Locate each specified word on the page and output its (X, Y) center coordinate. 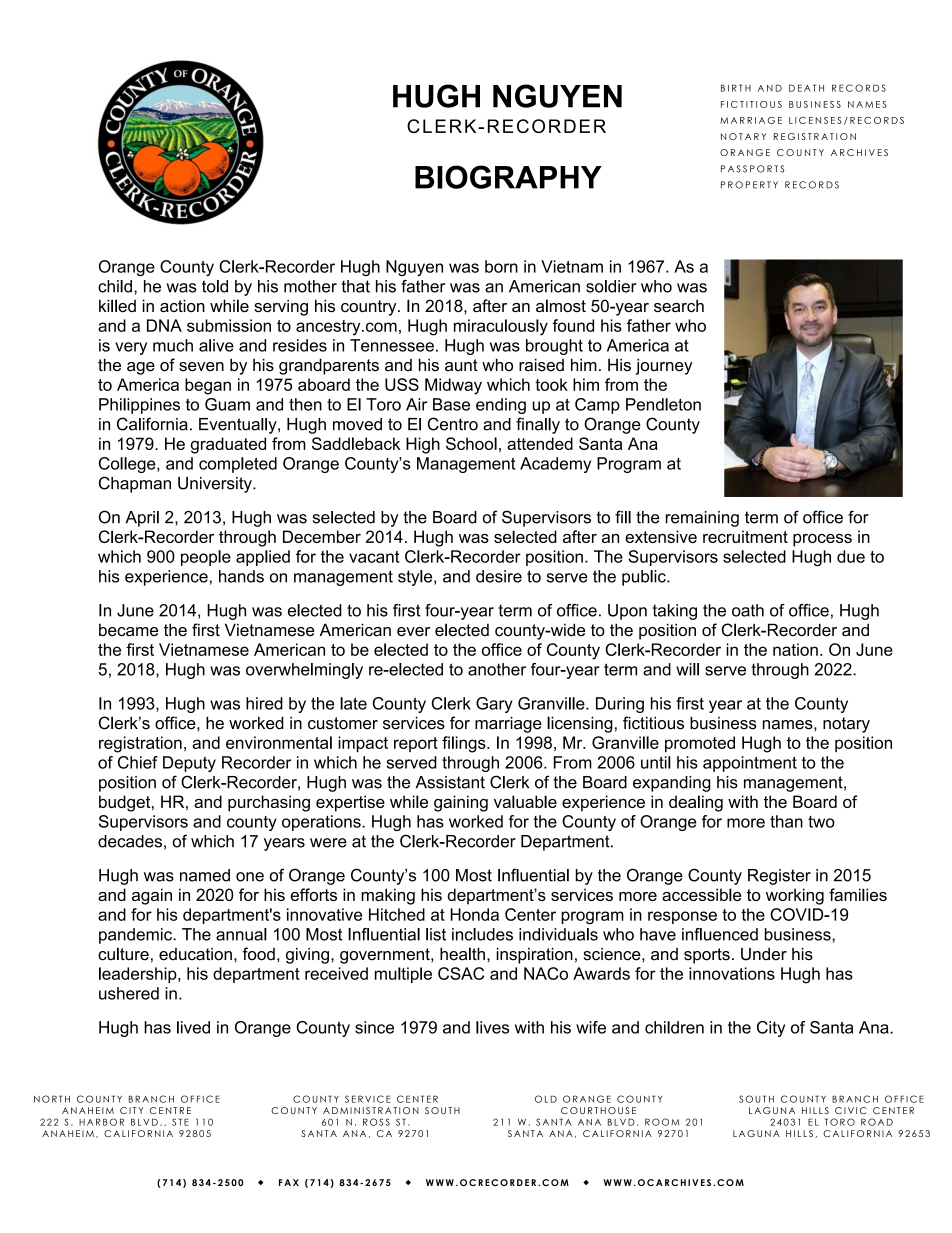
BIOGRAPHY (508, 177)
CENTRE (170, 1110)
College (128, 465)
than (786, 821)
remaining (702, 519)
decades (130, 841)
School (471, 443)
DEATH (806, 88)
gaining (461, 803)
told (215, 286)
